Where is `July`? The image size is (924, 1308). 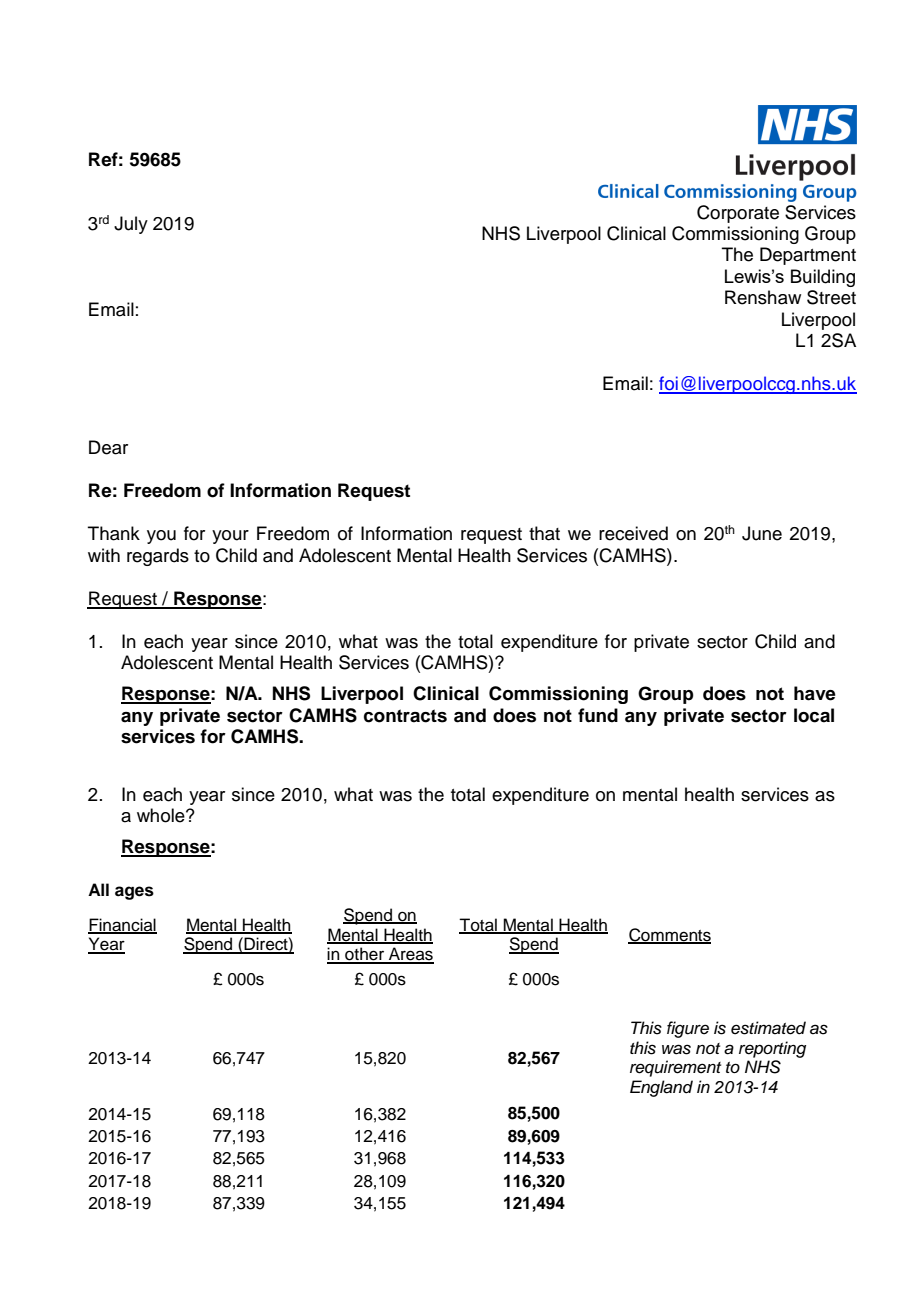 July is located at coordinates (131, 225).
